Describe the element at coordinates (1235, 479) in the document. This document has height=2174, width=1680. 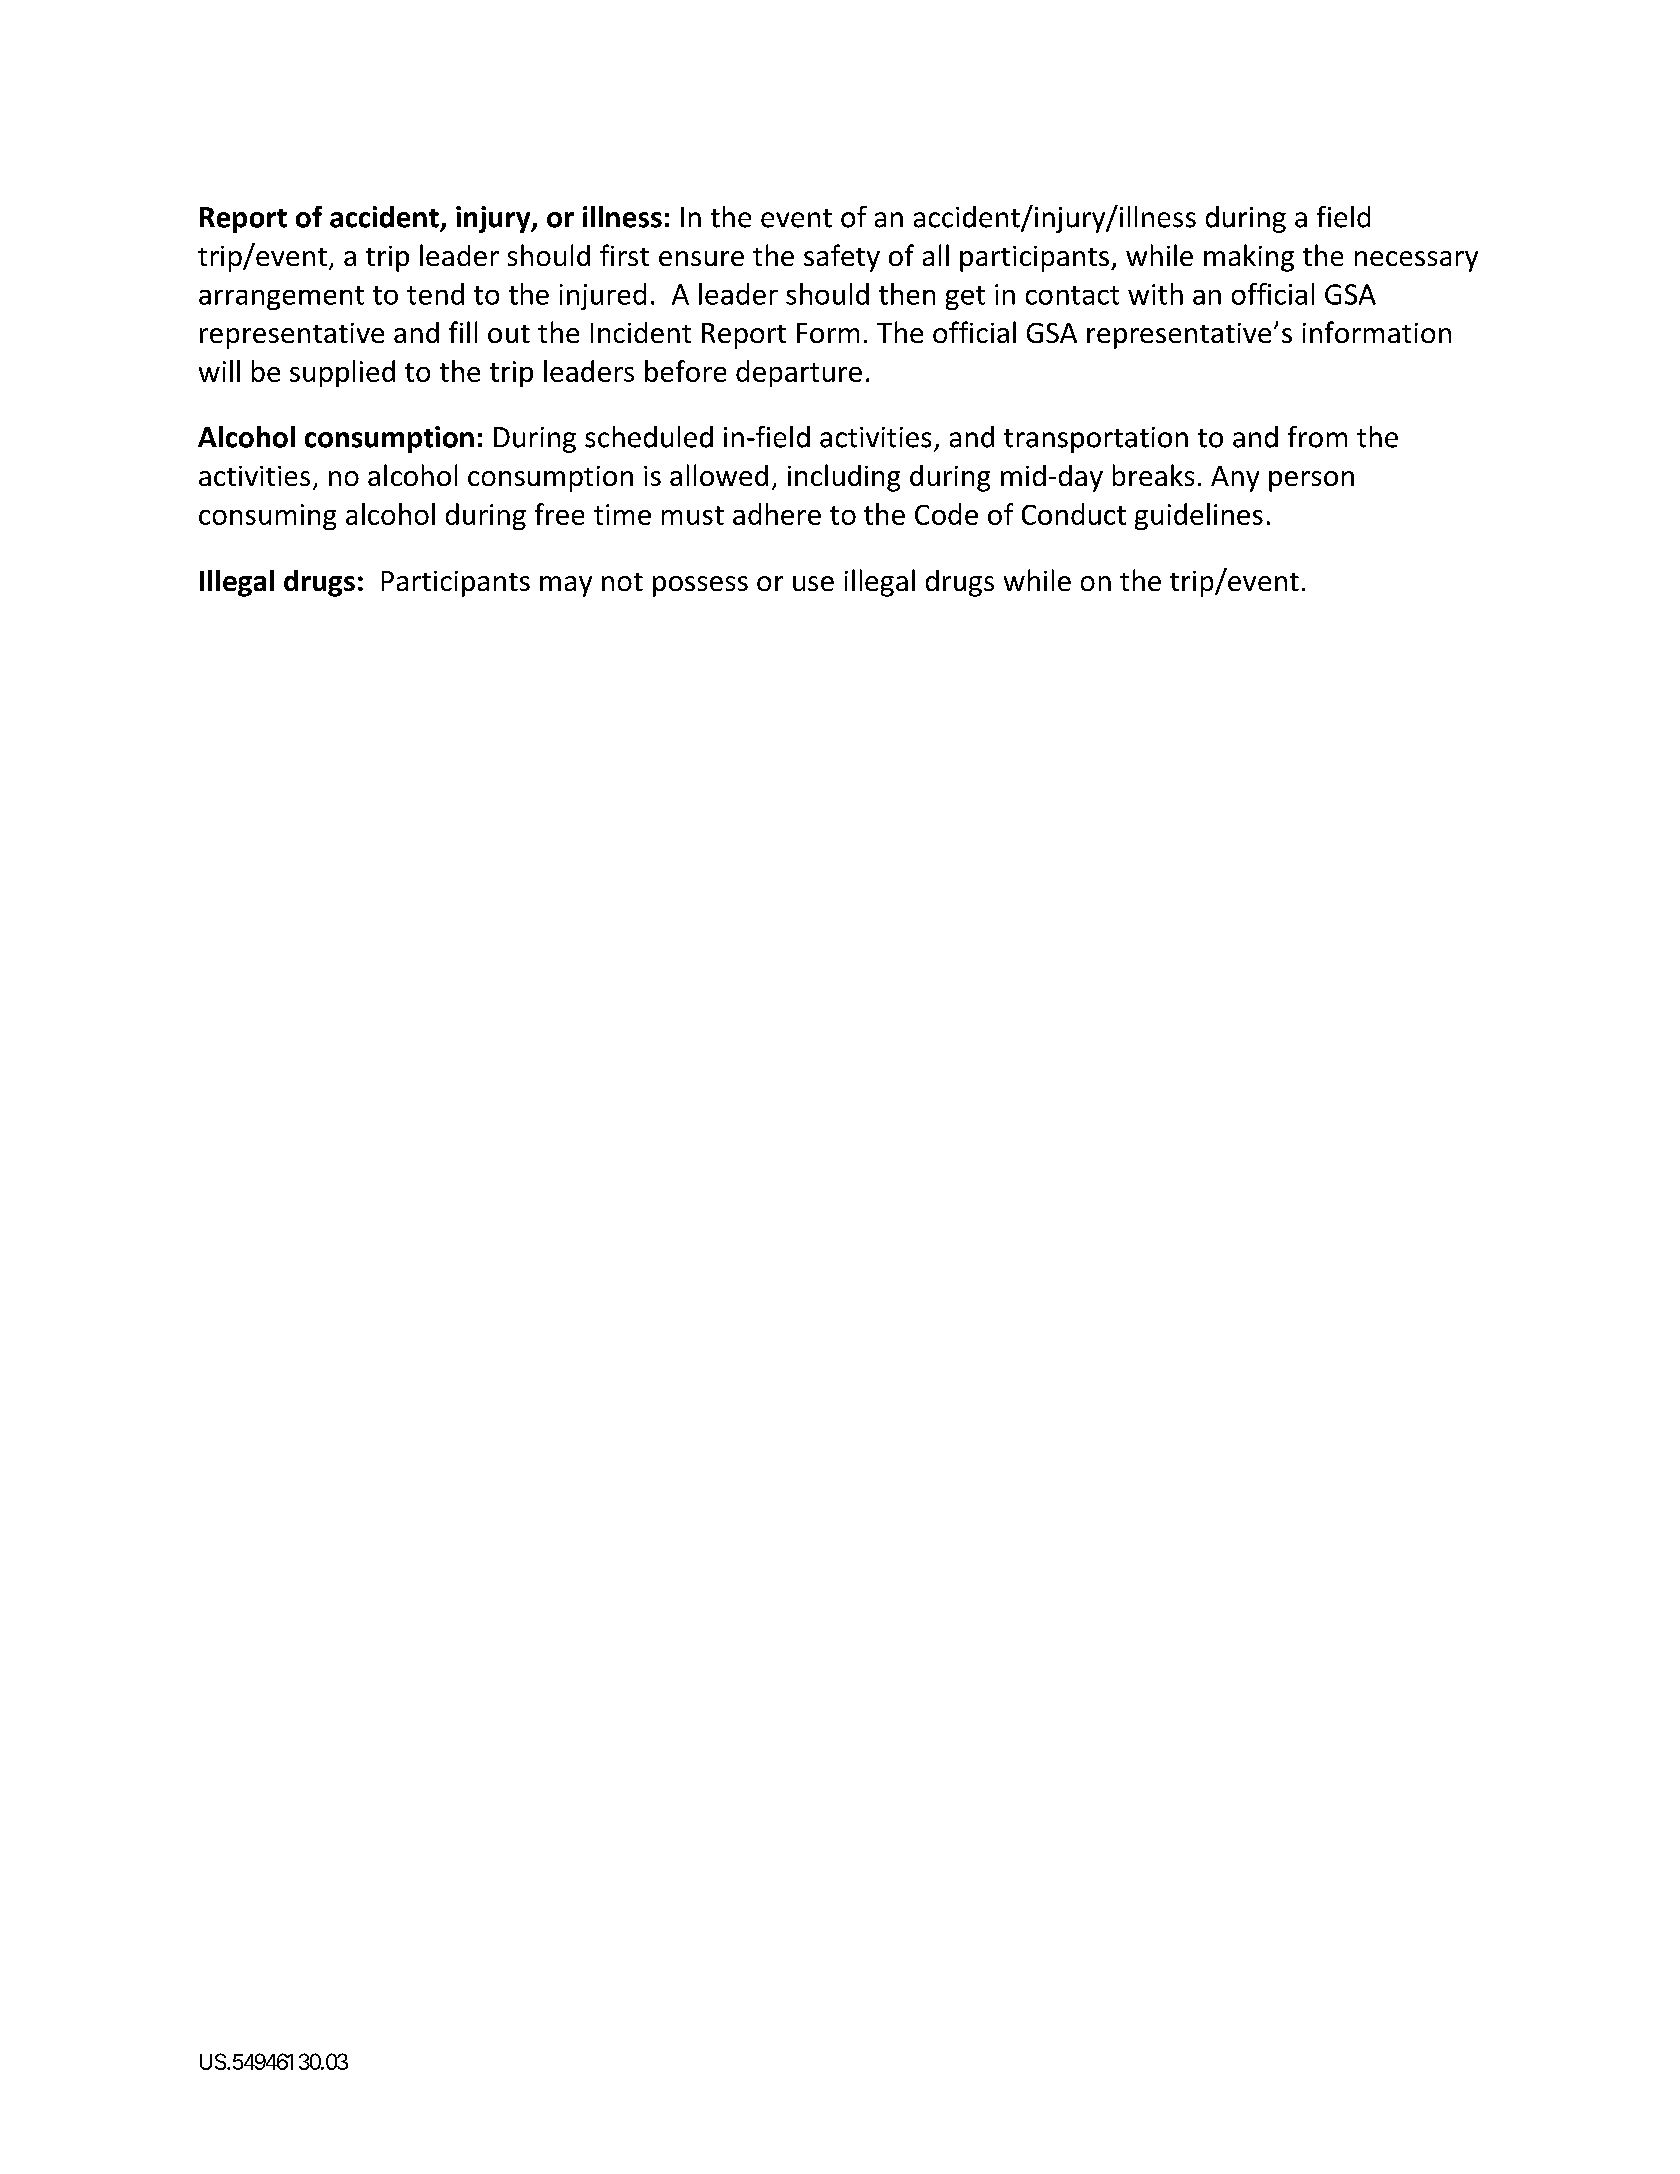
I see `Any` at that location.
